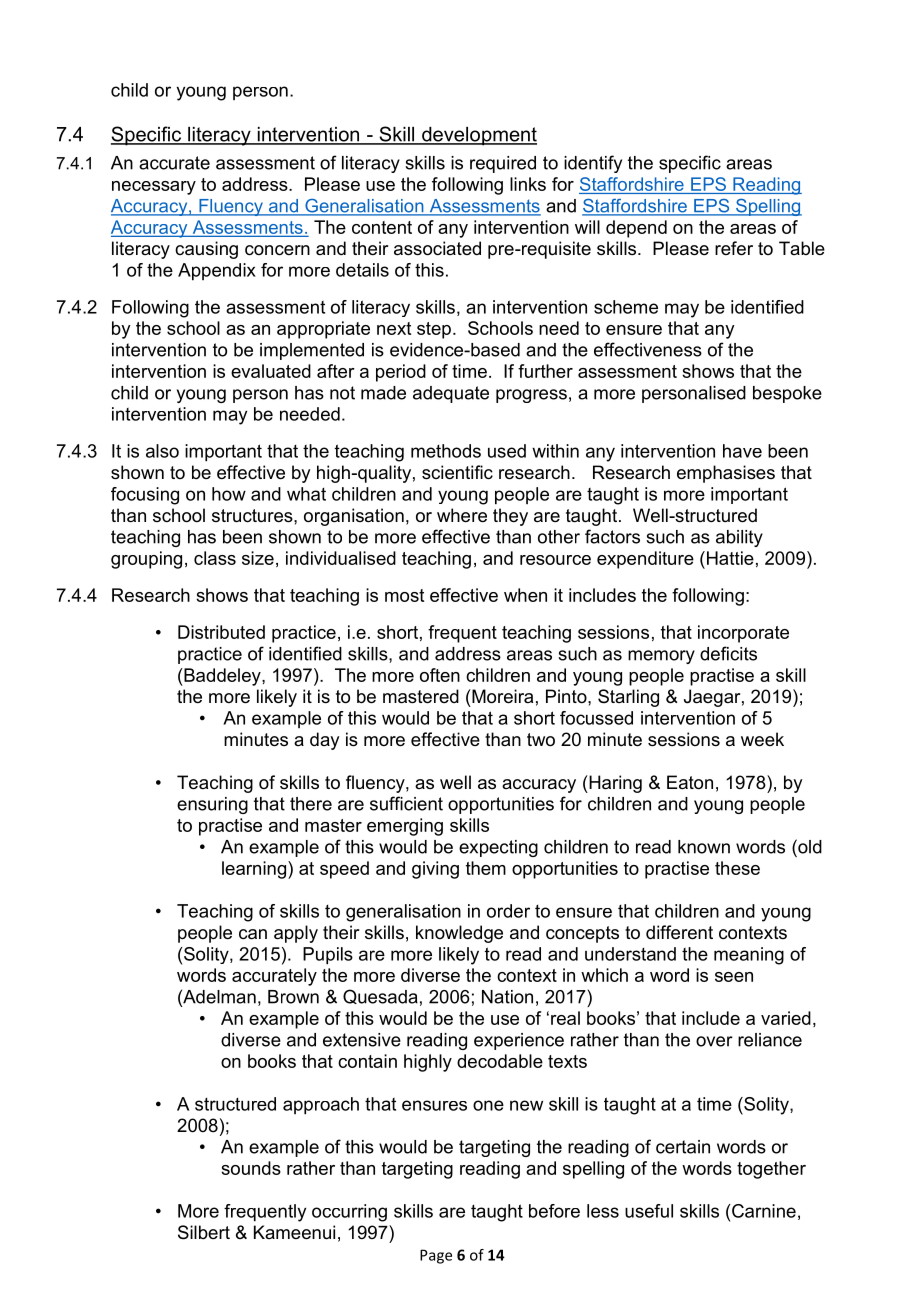 This document has height=1308, width=924. What do you see at coordinates (503, 164) in the document?
I see `required` at bounding box center [503, 164].
